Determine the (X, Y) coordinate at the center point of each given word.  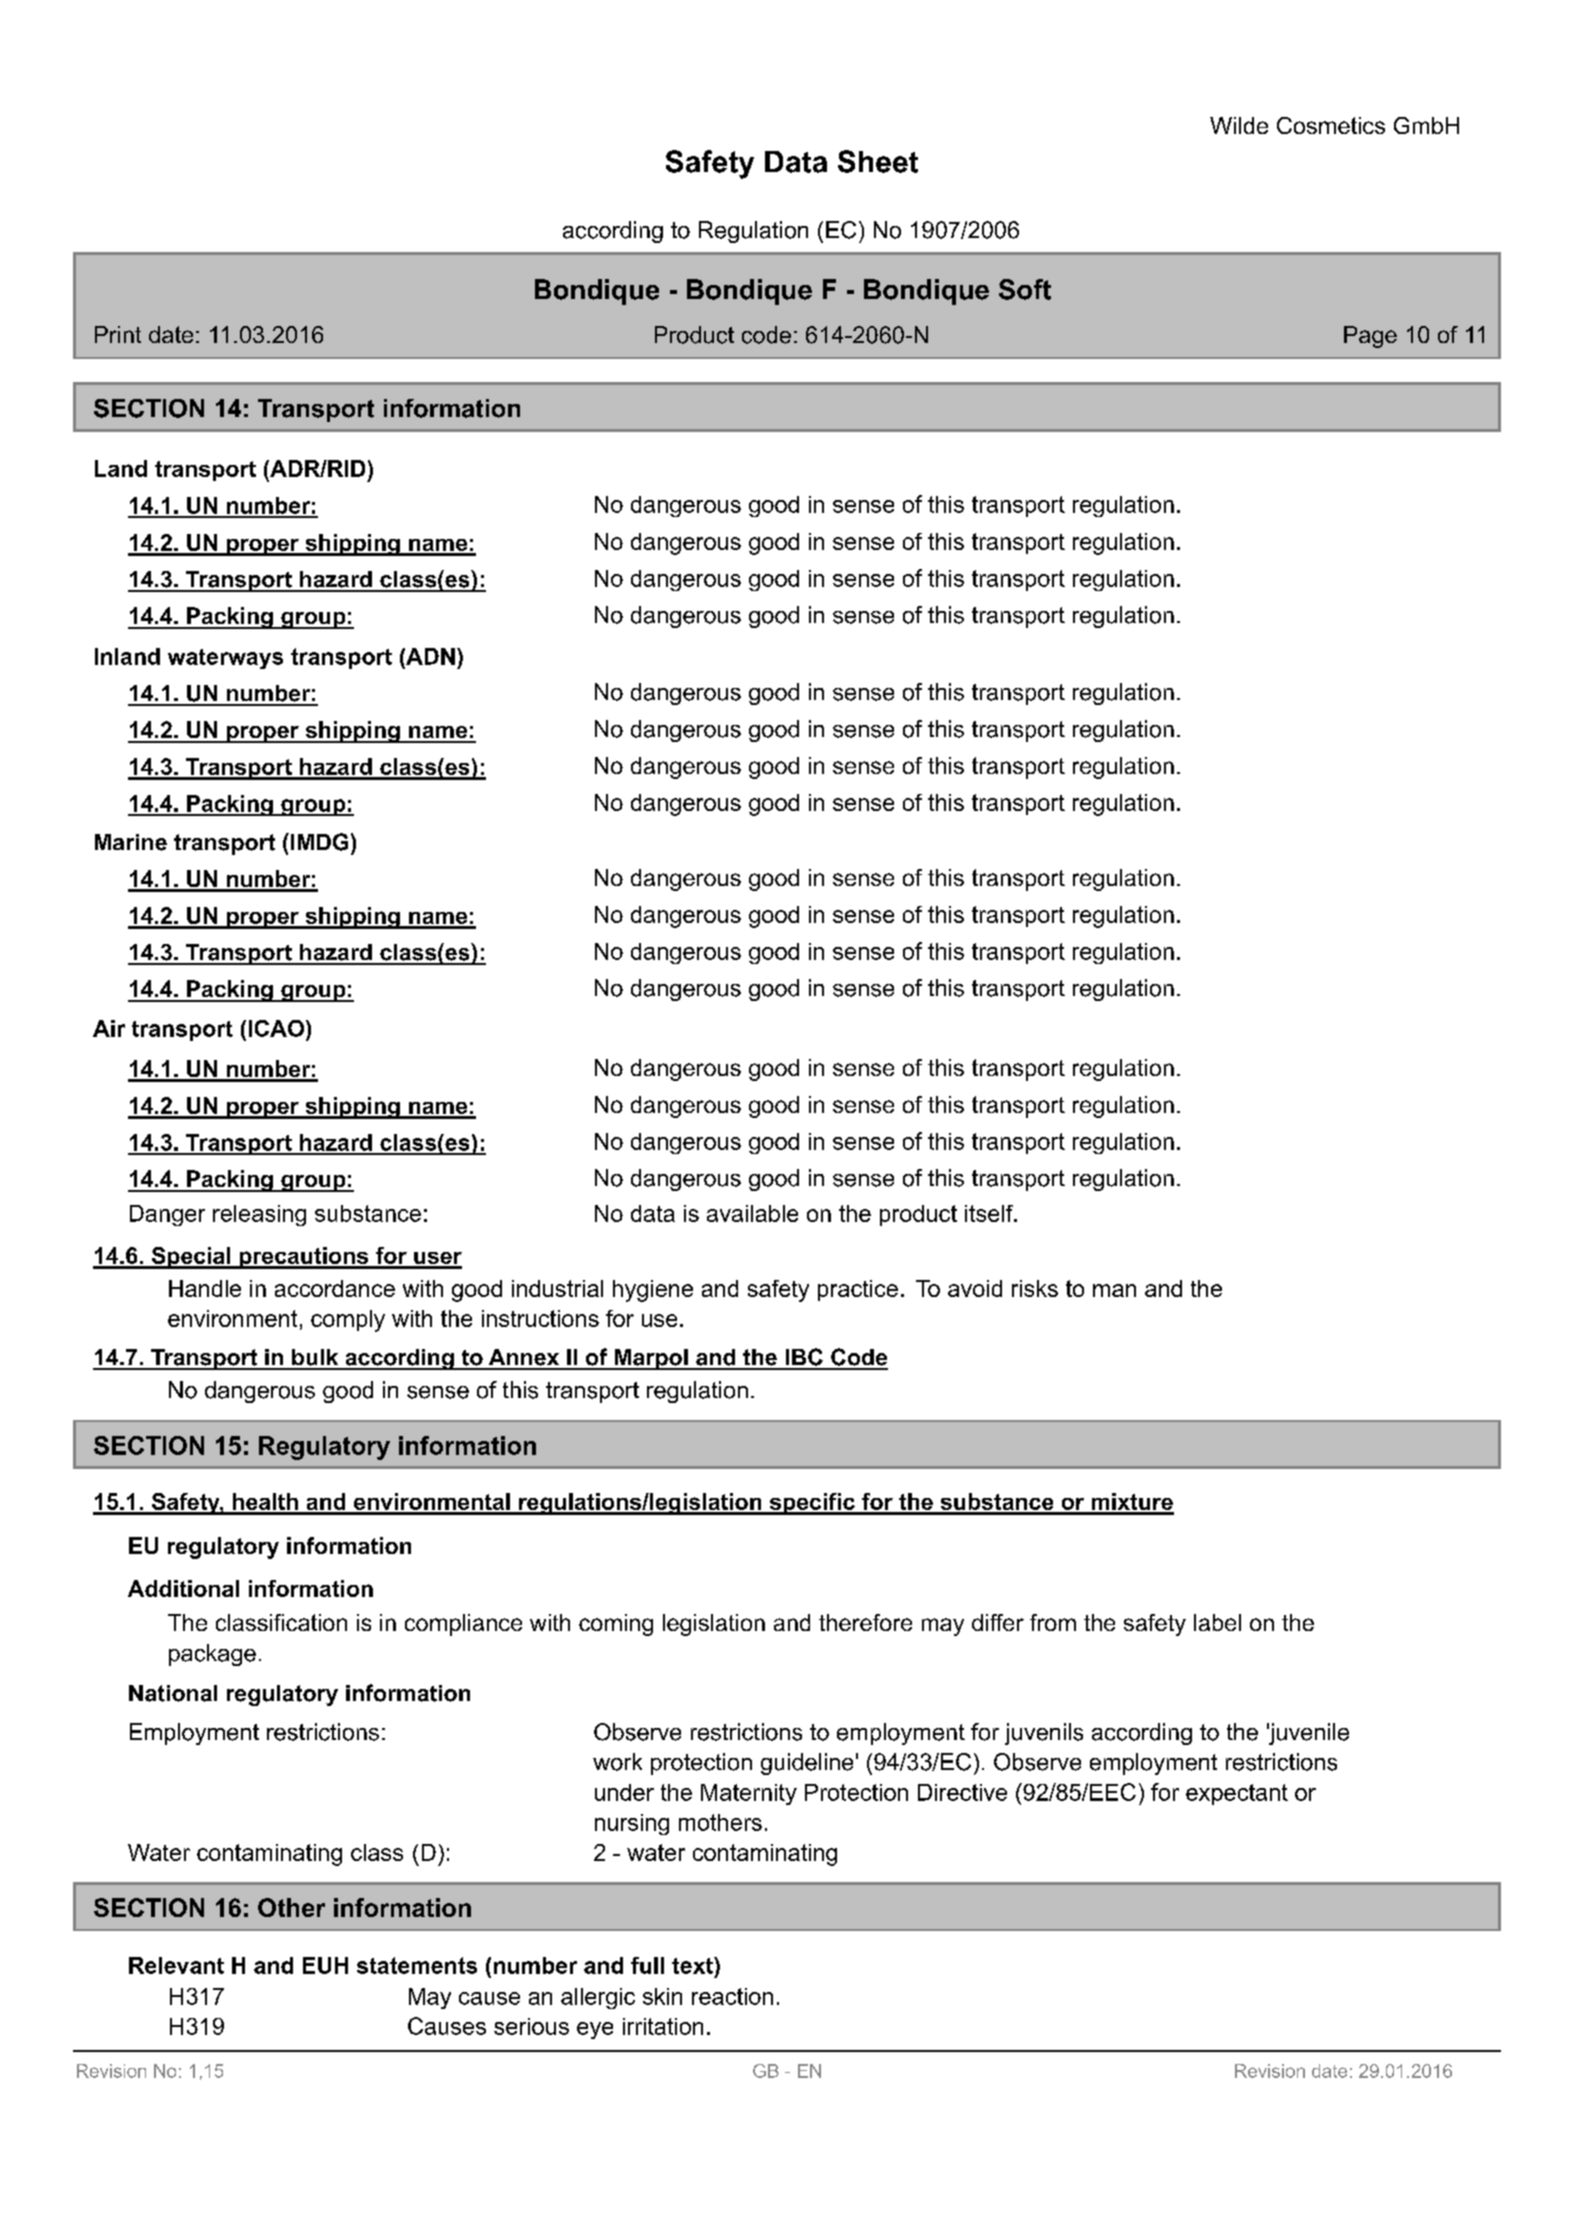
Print (118, 334)
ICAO (276, 1028)
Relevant (176, 1965)
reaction (732, 1996)
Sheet (878, 161)
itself (990, 1213)
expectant (1237, 1794)
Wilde (1239, 125)
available (752, 1213)
